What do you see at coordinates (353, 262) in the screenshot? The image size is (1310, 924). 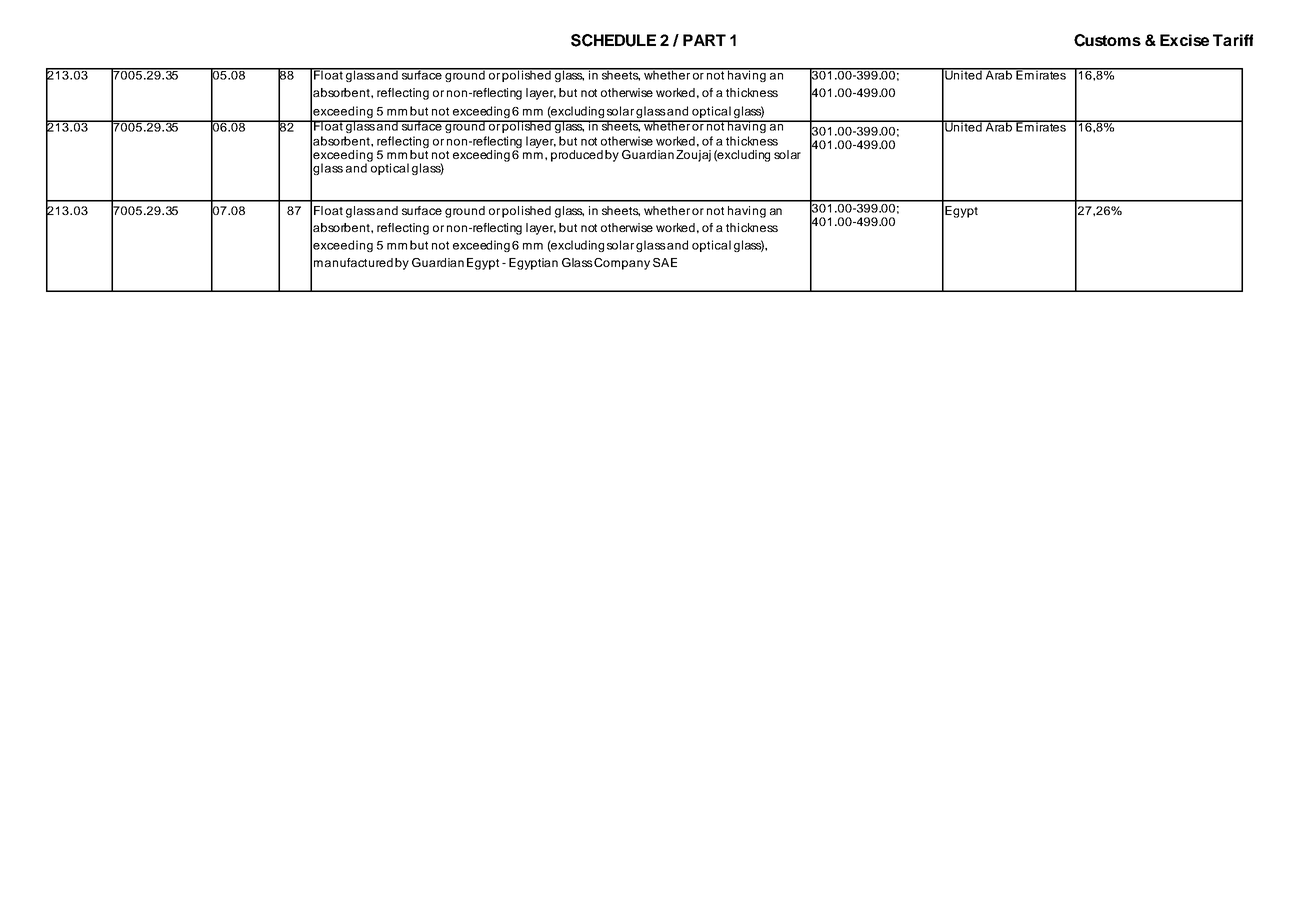 I see `manufactured` at bounding box center [353, 262].
